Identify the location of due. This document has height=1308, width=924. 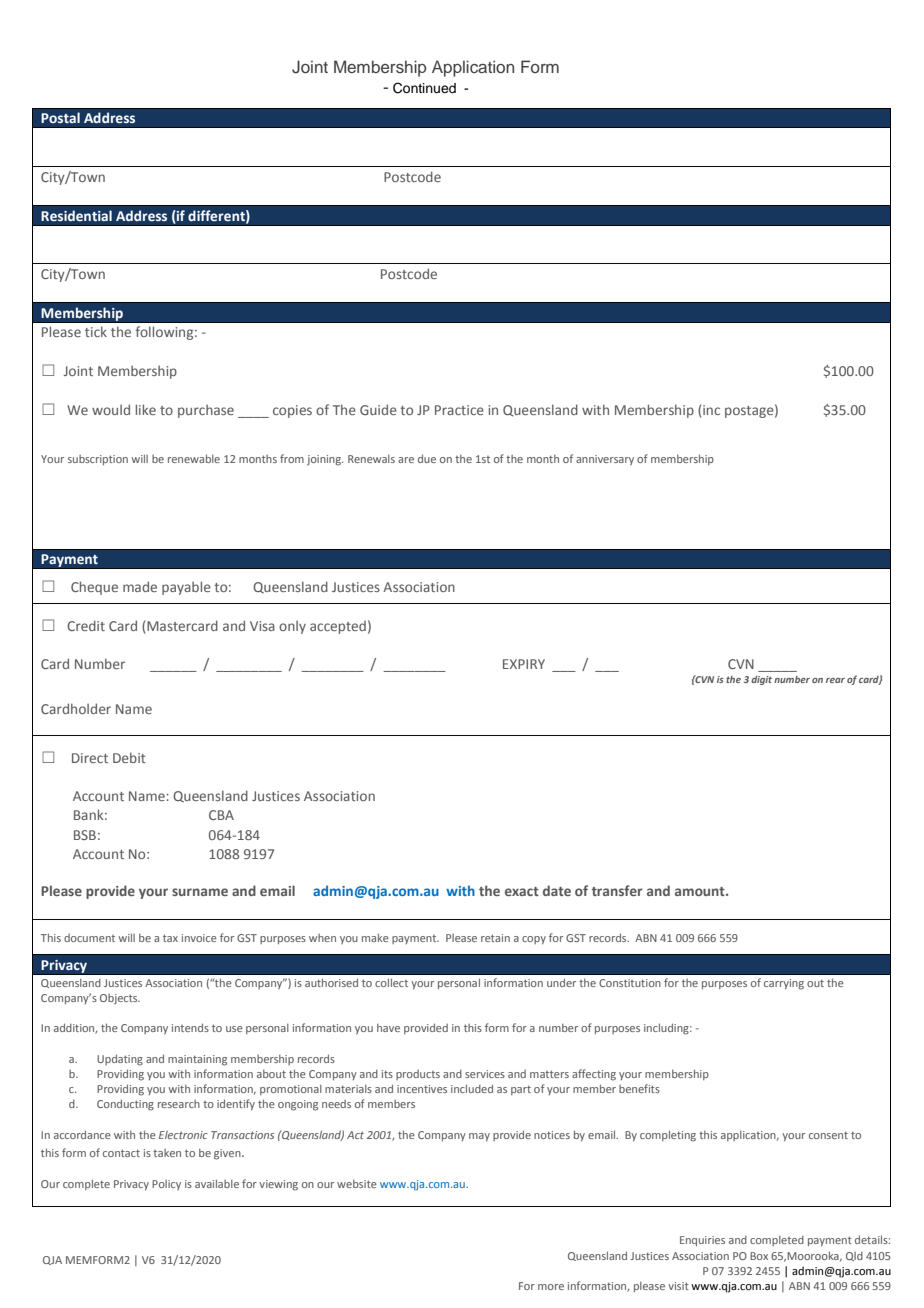
(427, 458).
